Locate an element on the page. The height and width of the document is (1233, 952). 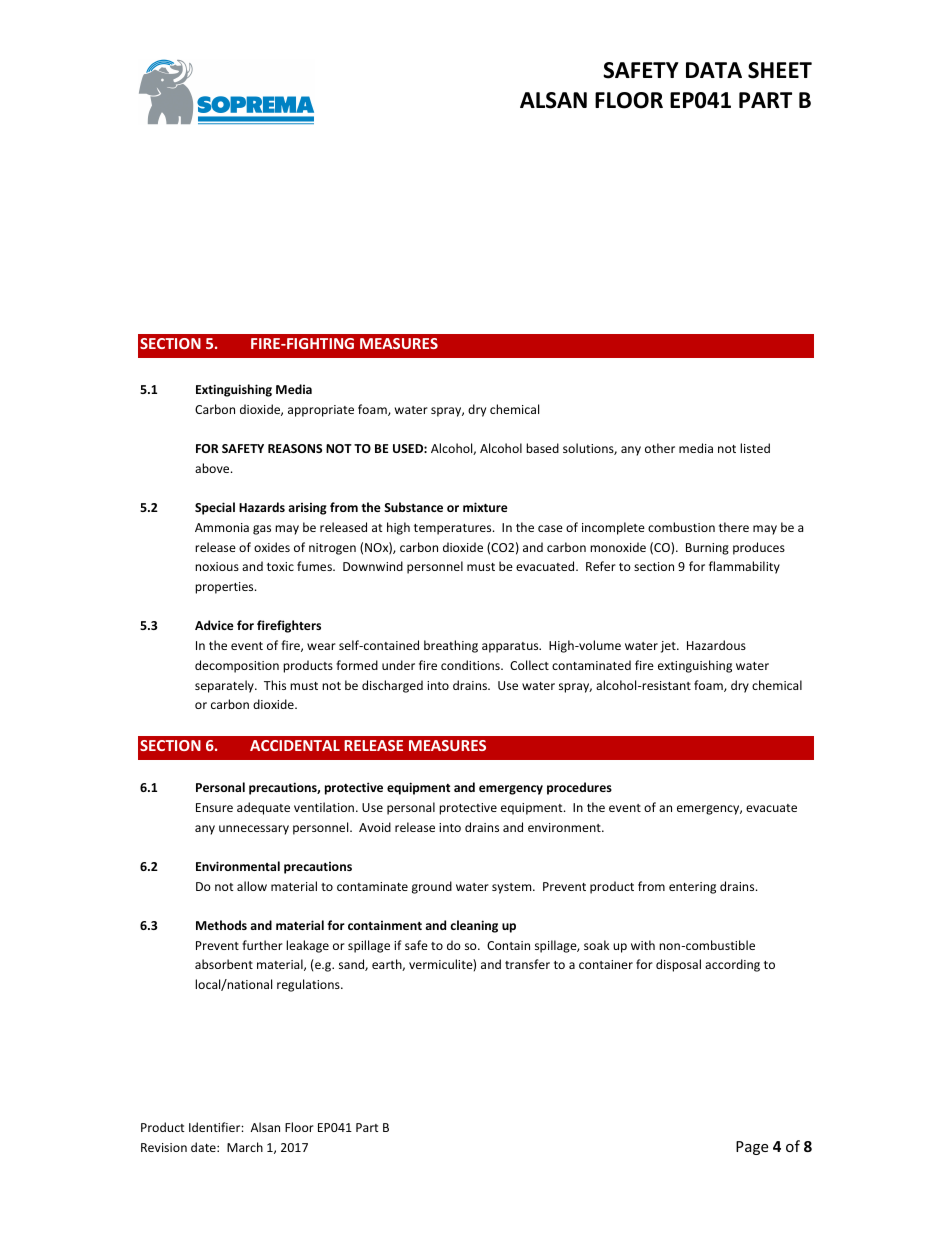
March is located at coordinates (245, 1147).
